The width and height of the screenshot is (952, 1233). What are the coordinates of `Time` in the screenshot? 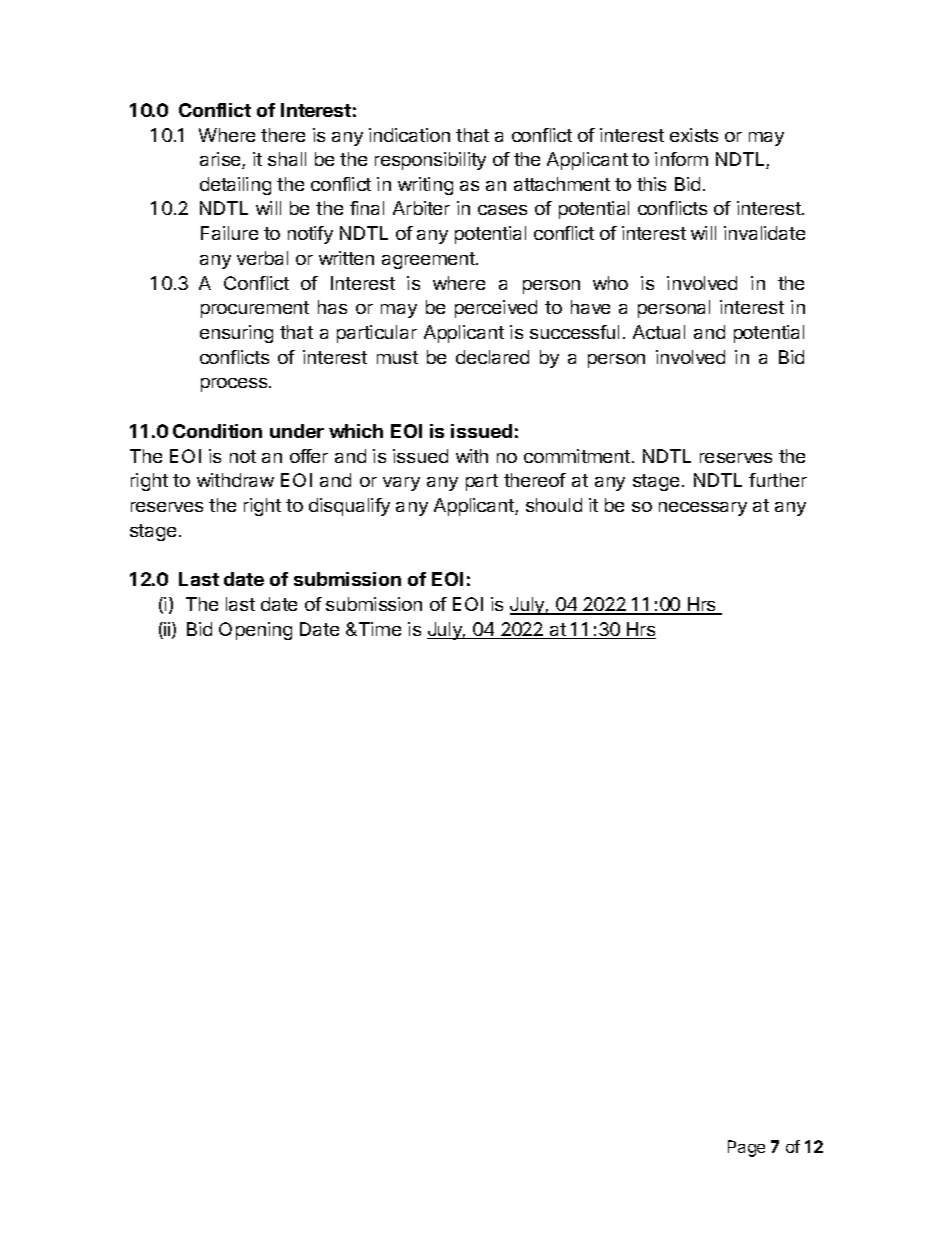 It's located at (378, 629).
